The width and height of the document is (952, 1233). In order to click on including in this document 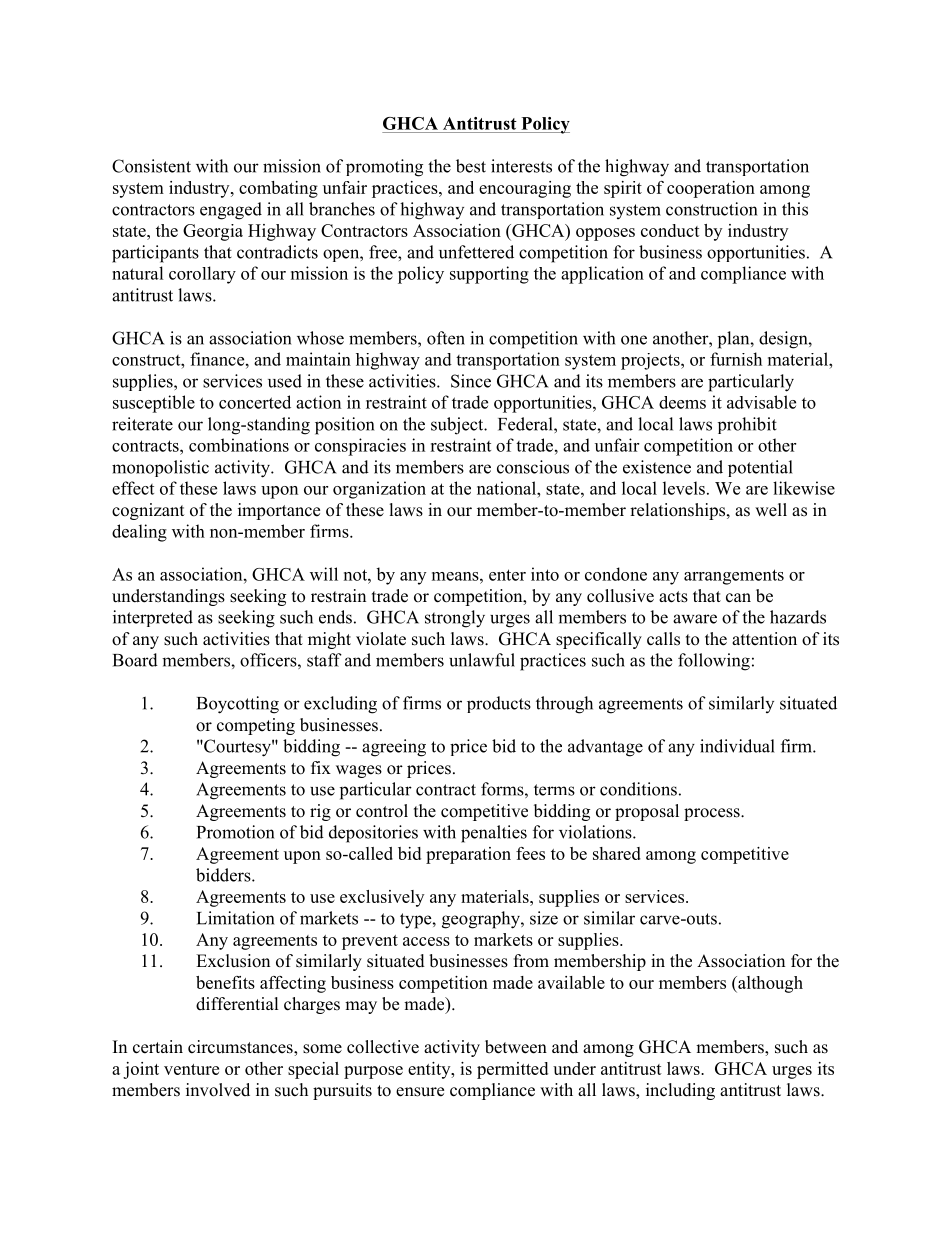, I will do `click(680, 1091)`.
